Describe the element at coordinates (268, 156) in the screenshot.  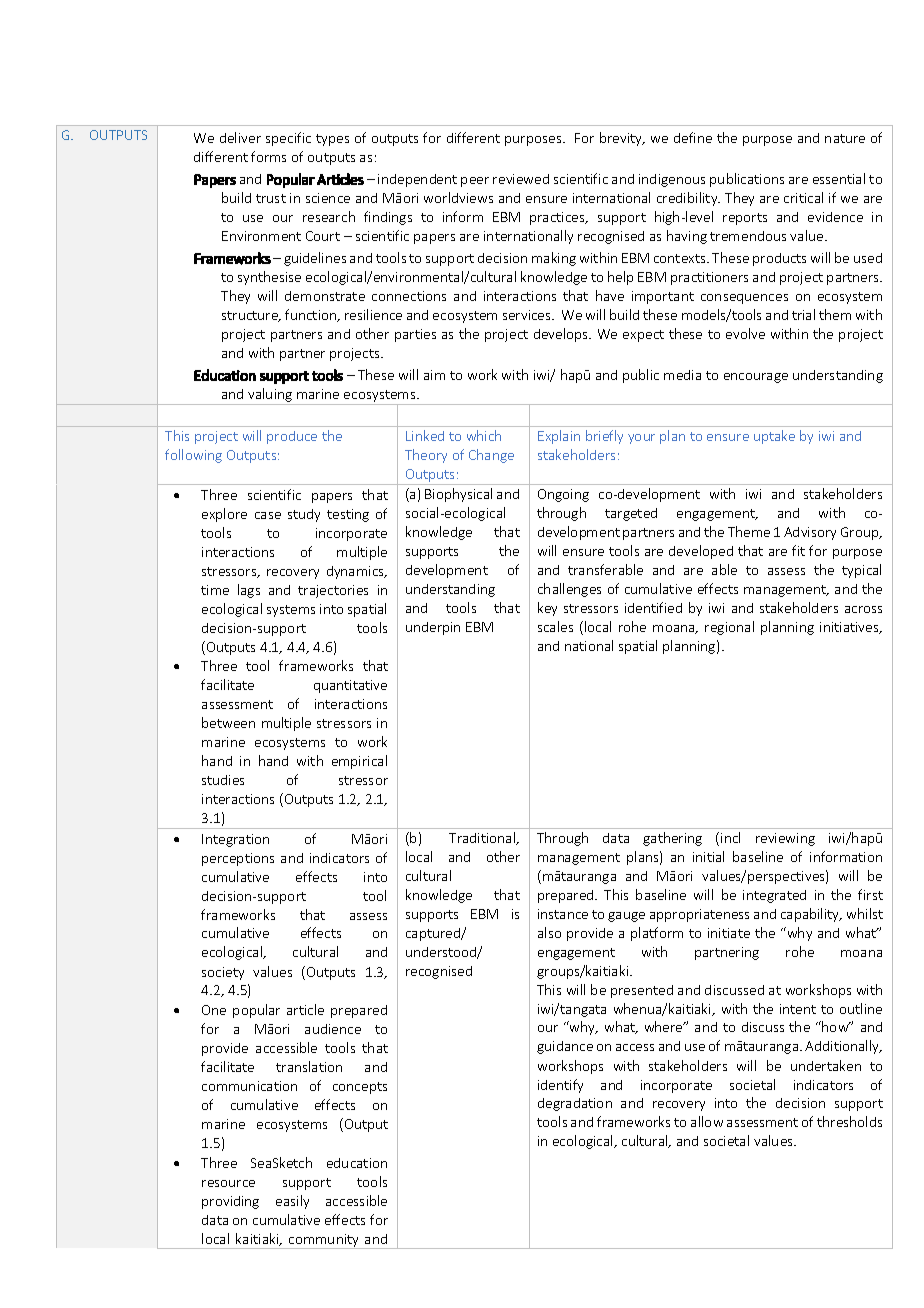
I see `forms` at that location.
